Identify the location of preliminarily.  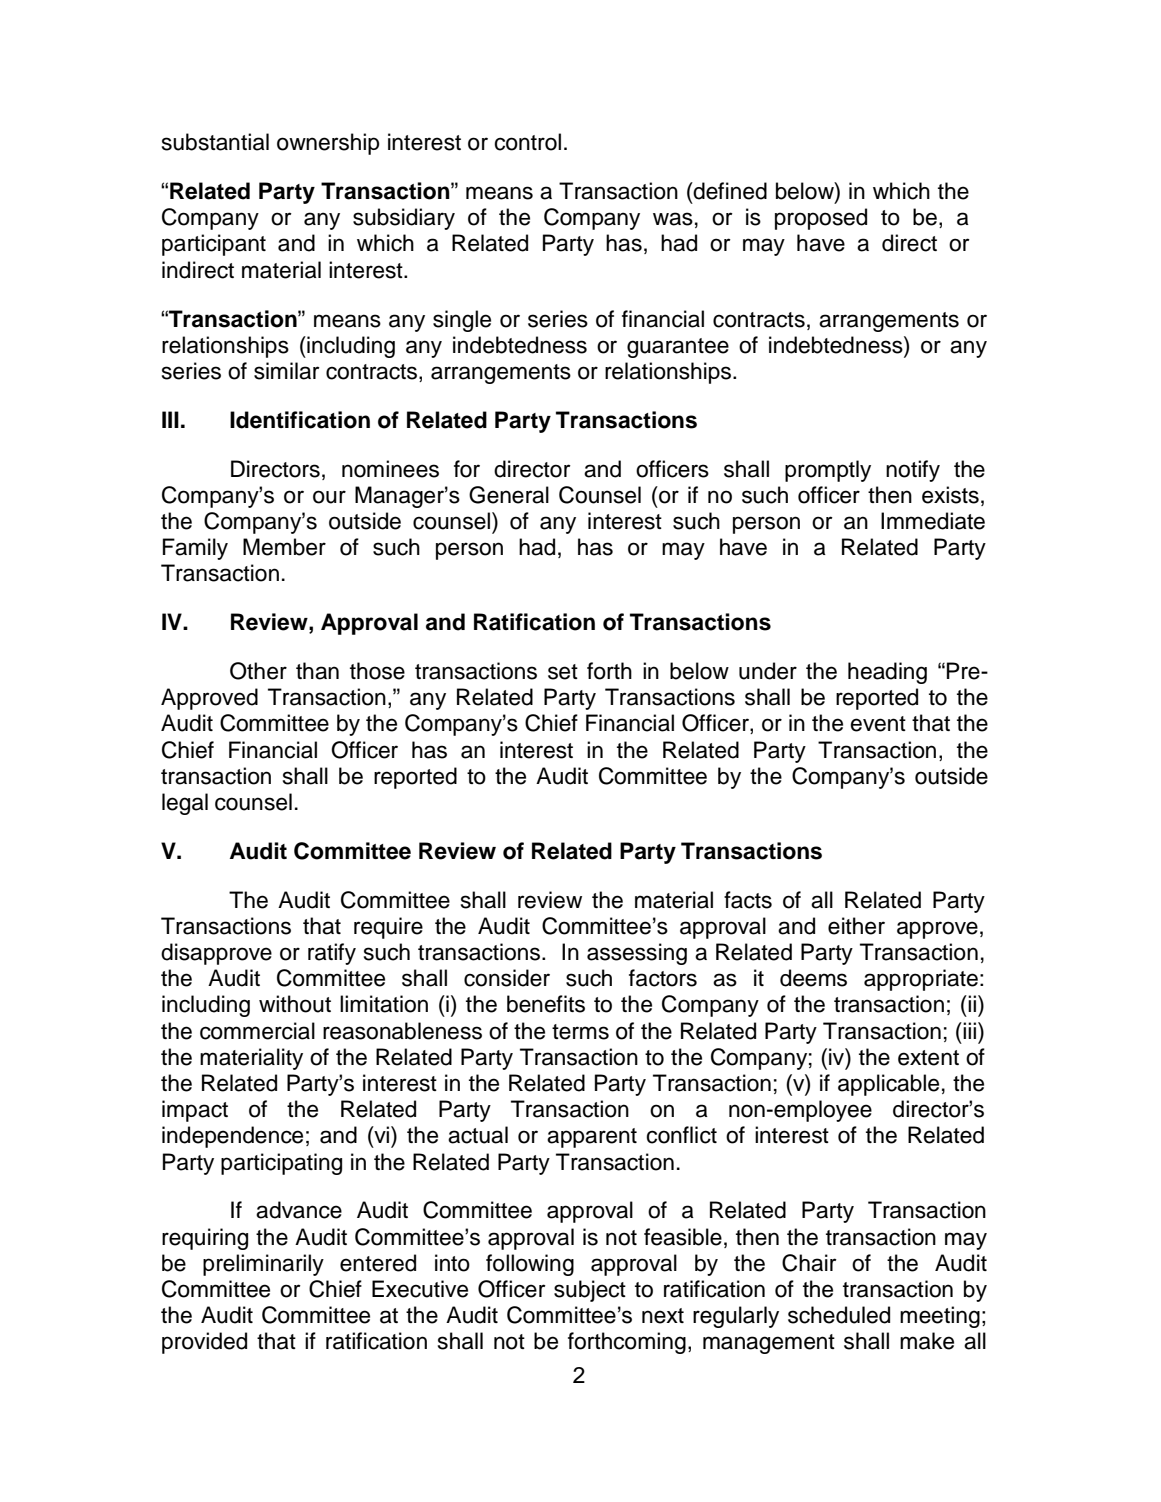
(263, 1265).
